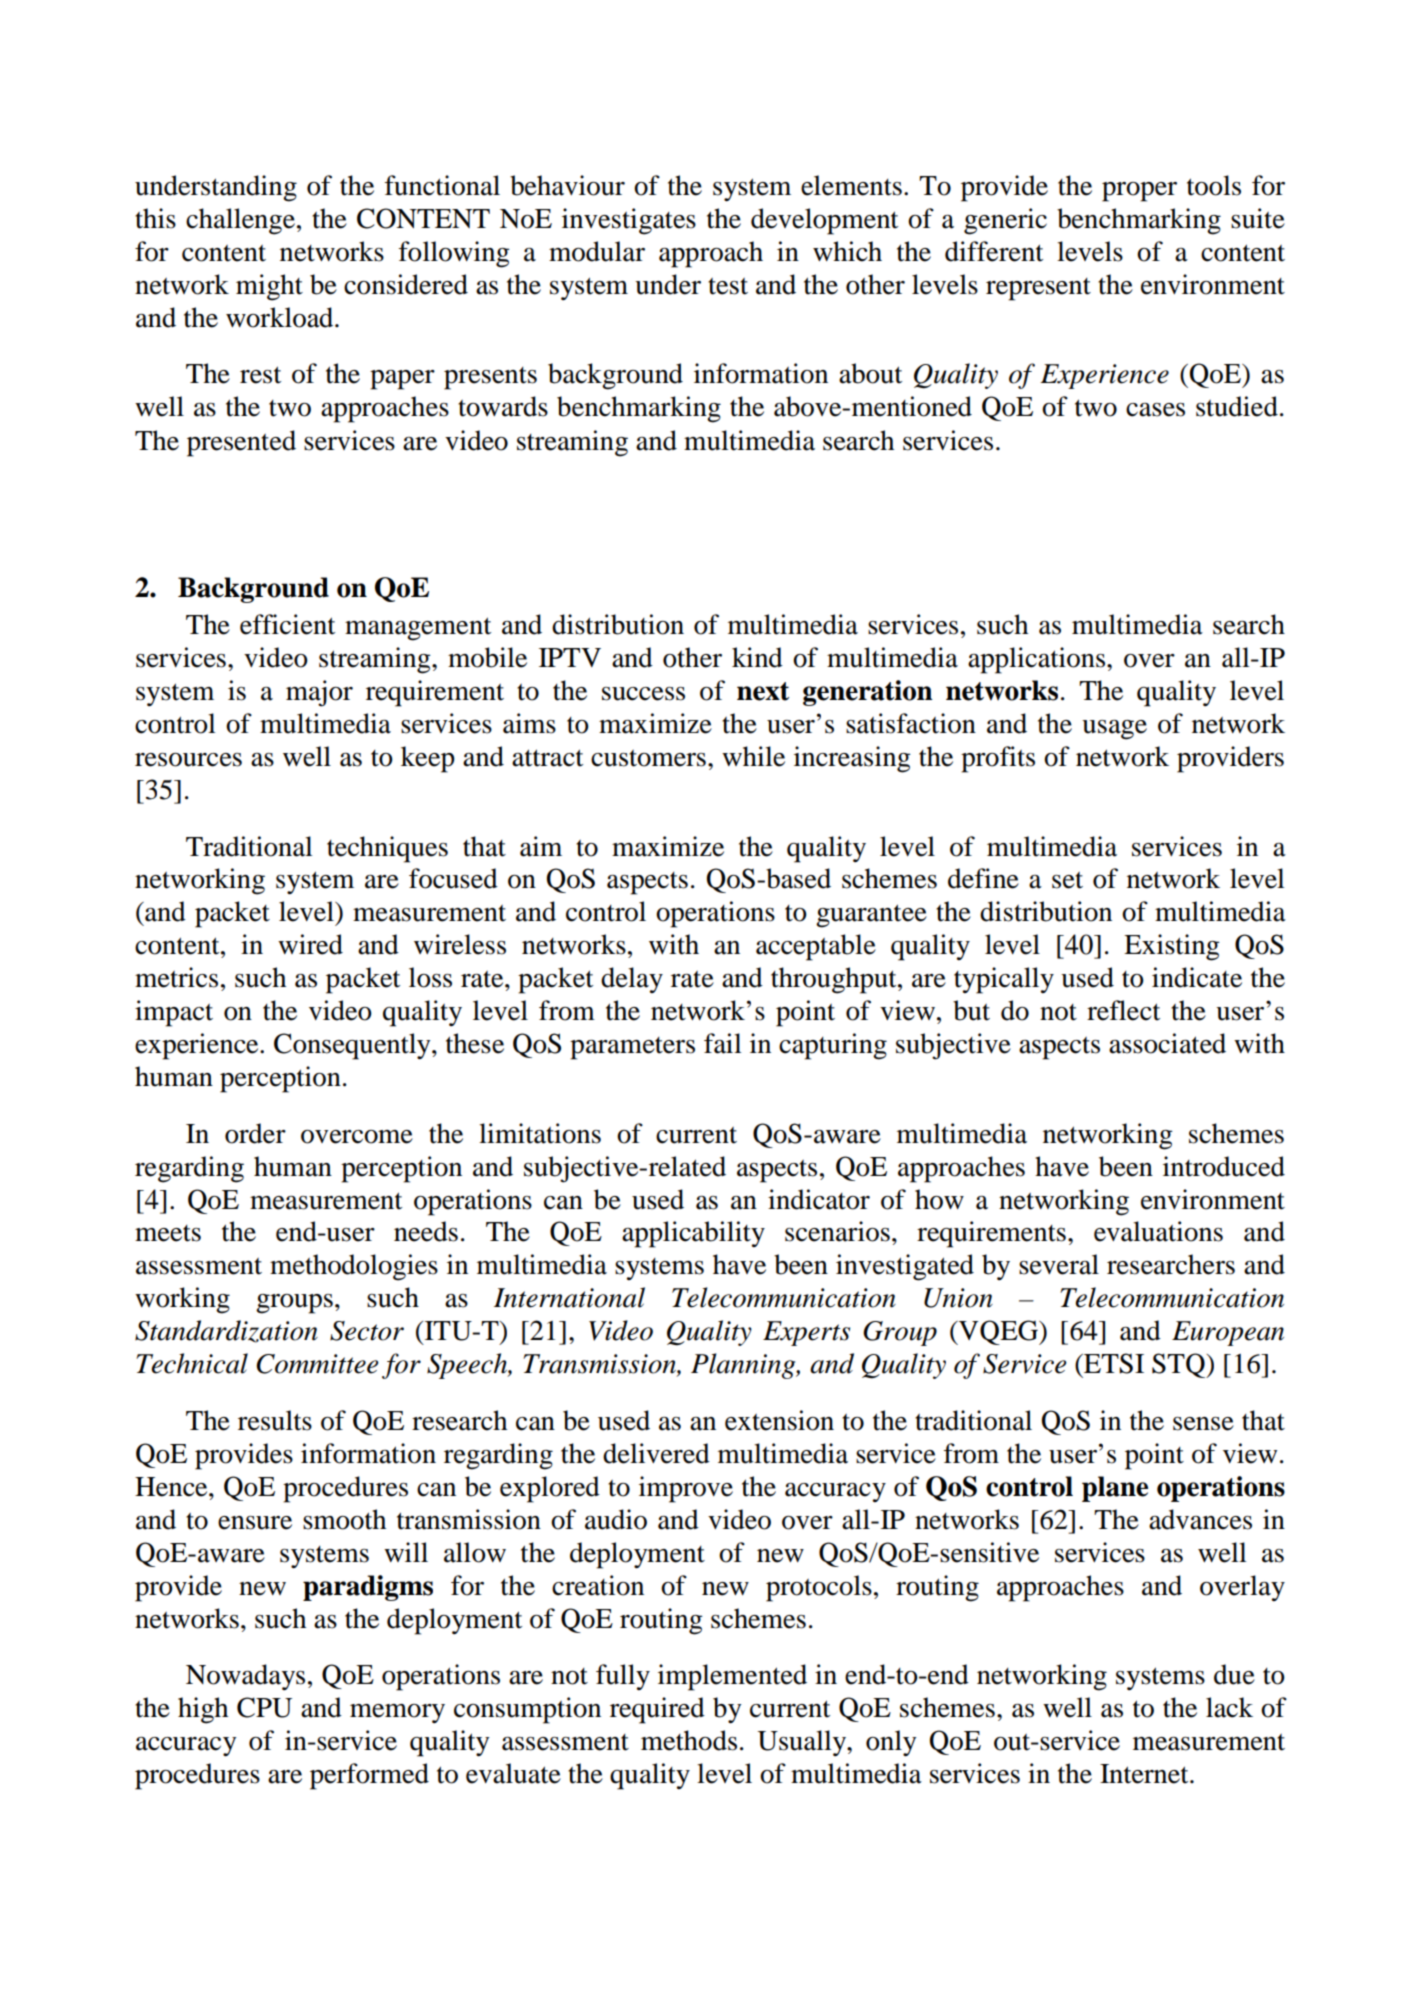 The image size is (1420, 2009). What do you see at coordinates (693, 1234) in the screenshot?
I see `applicability` at bounding box center [693, 1234].
